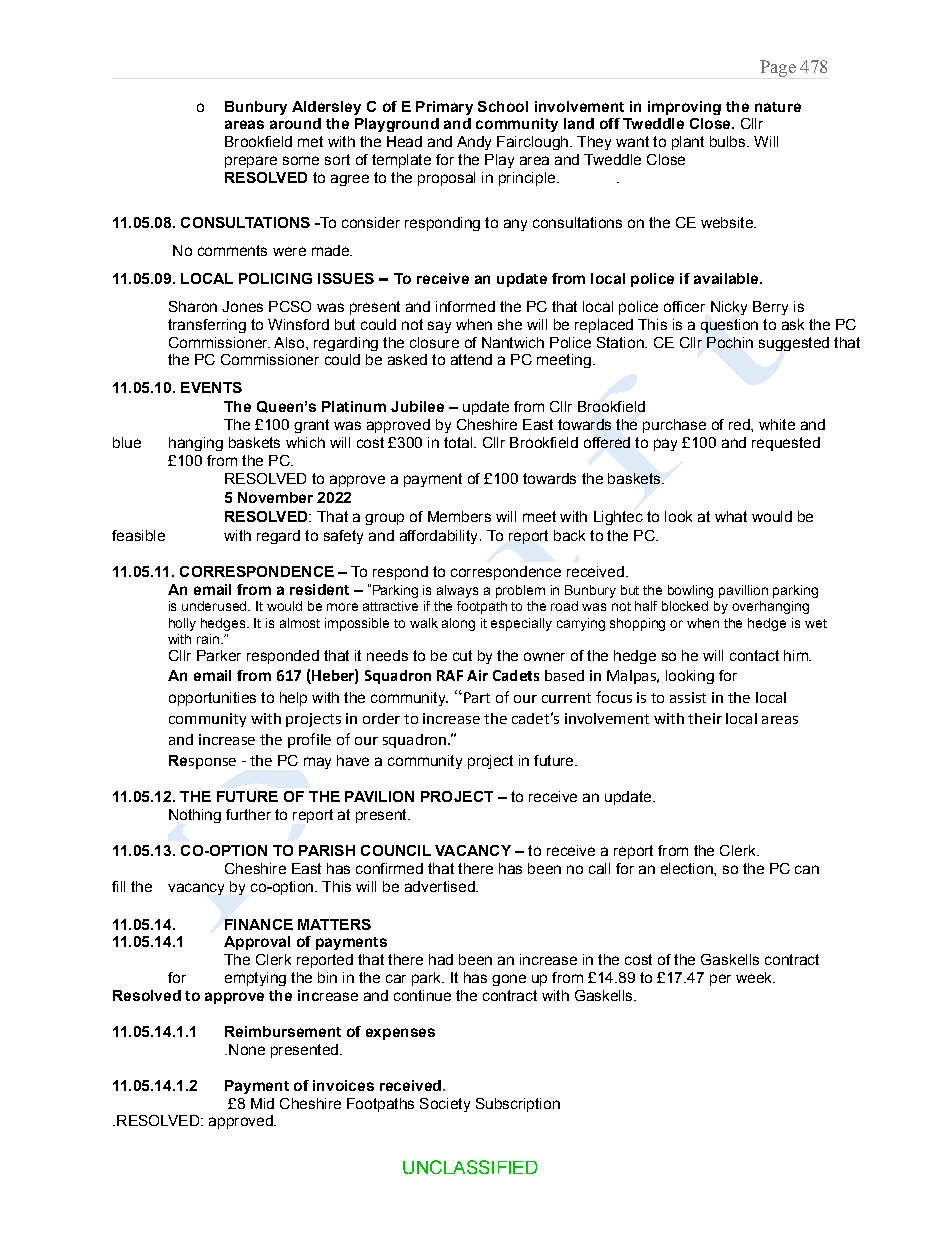 The image size is (952, 1233). Describe the element at coordinates (211, 387) in the screenshot. I see `EVENTS` at that location.
